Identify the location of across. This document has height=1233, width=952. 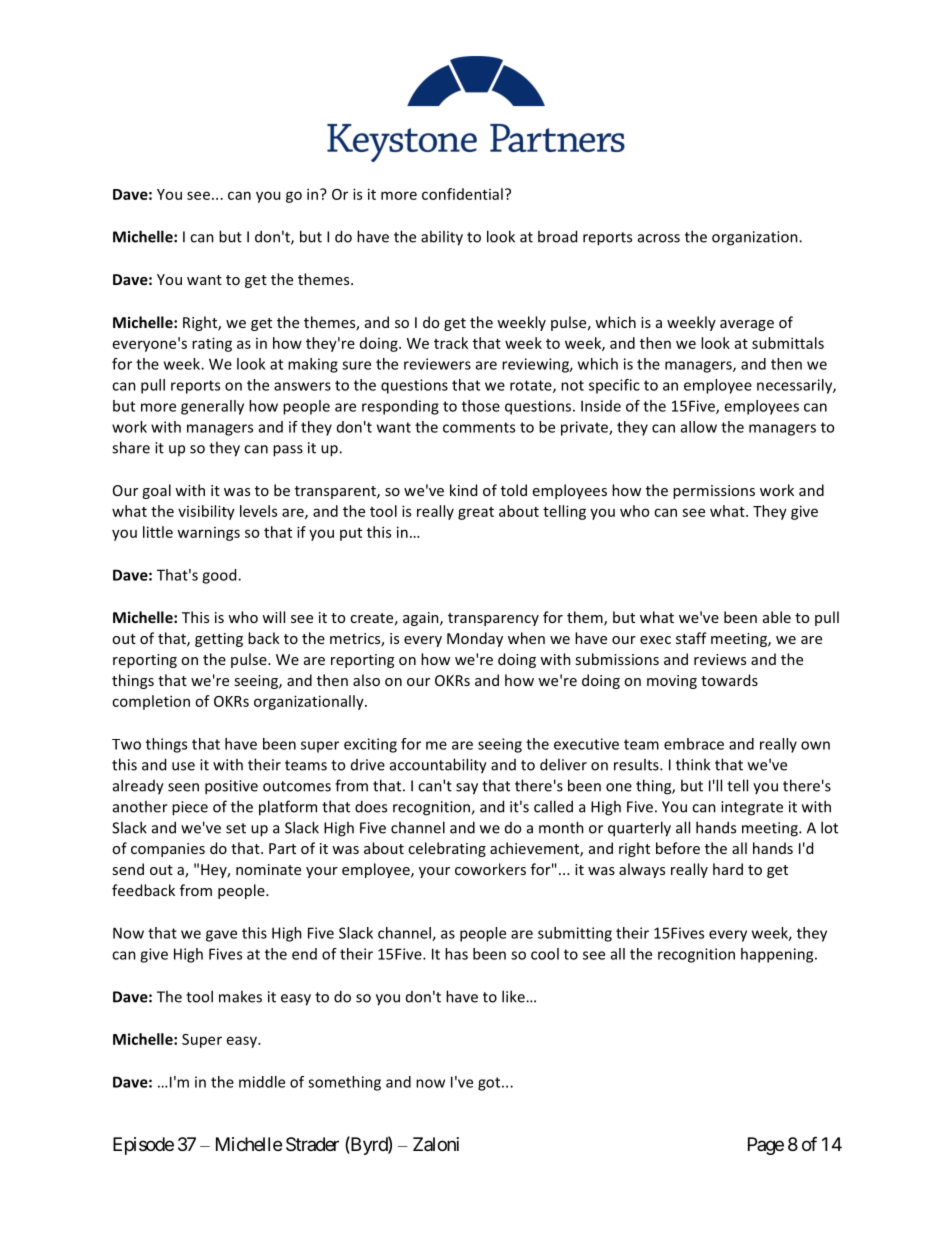
(659, 238).
